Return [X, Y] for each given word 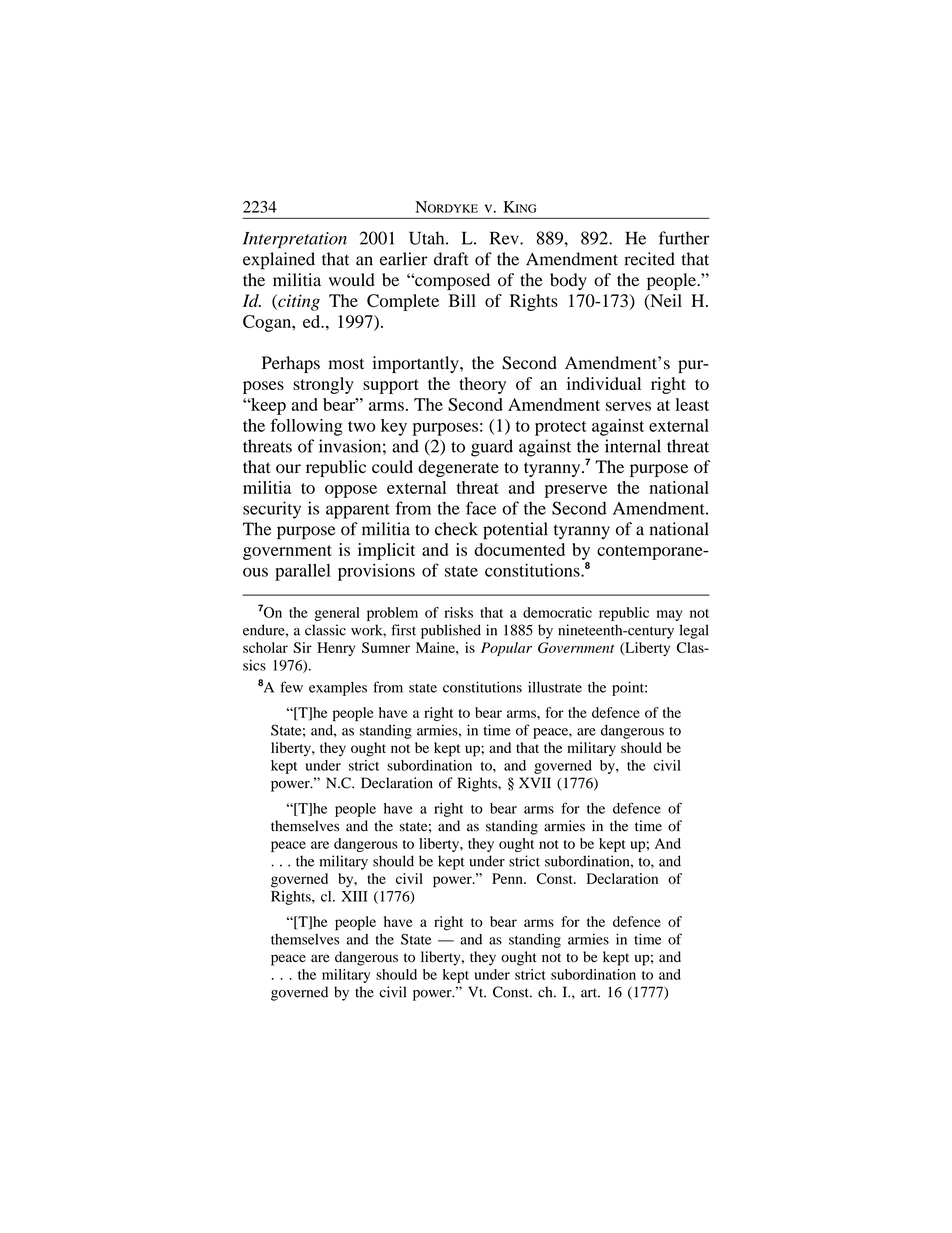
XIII [354, 896]
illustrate [555, 687]
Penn [508, 878]
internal [633, 446]
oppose [351, 491]
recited [649, 259]
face [481, 508]
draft [451, 259]
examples [338, 689]
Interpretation [295, 240]
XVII [535, 782]
